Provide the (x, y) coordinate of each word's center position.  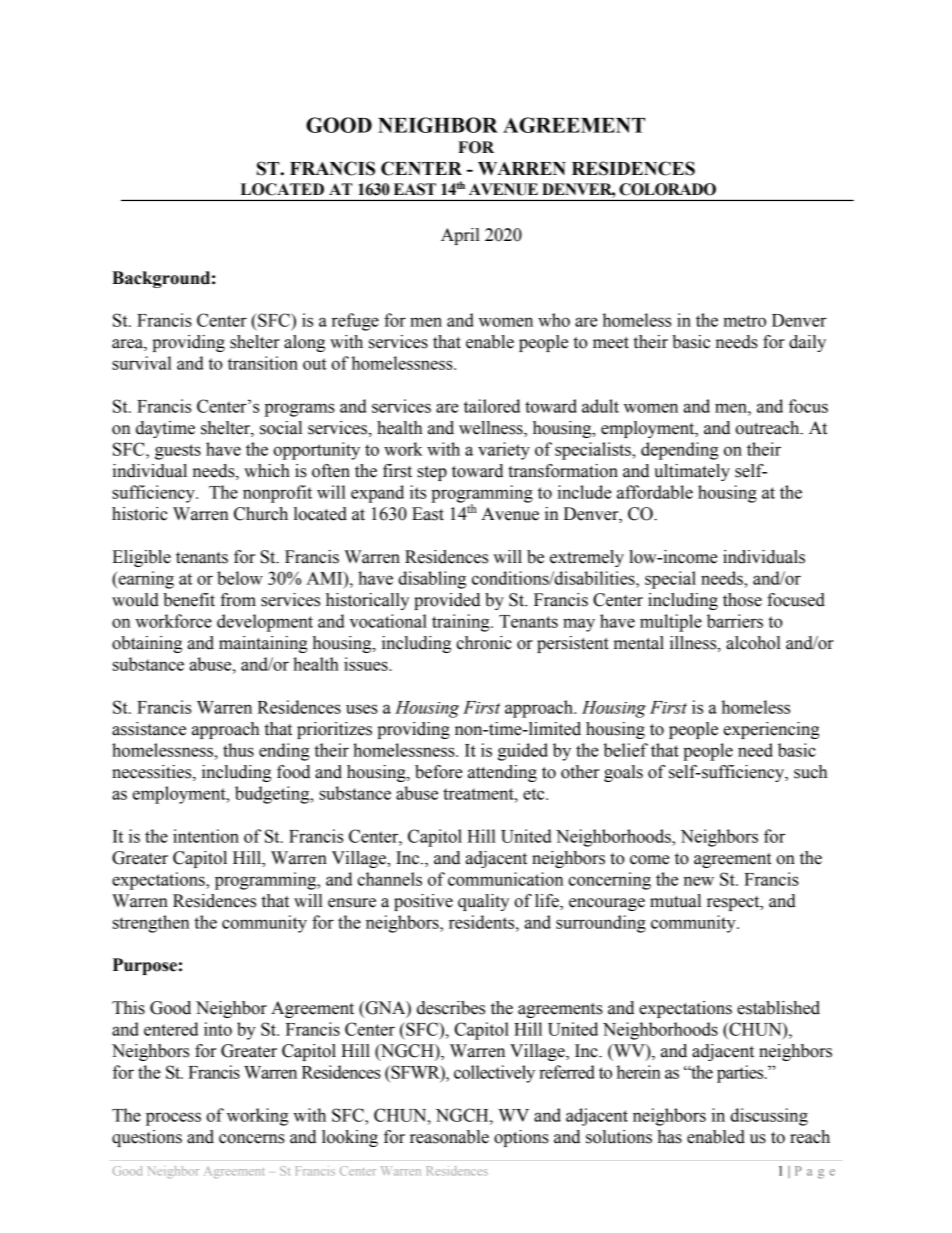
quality (483, 902)
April (460, 236)
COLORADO (667, 189)
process (173, 1119)
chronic (484, 643)
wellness (492, 429)
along (304, 343)
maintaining (263, 644)
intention (206, 836)
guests (178, 452)
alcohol (753, 643)
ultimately (692, 472)
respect (734, 903)
